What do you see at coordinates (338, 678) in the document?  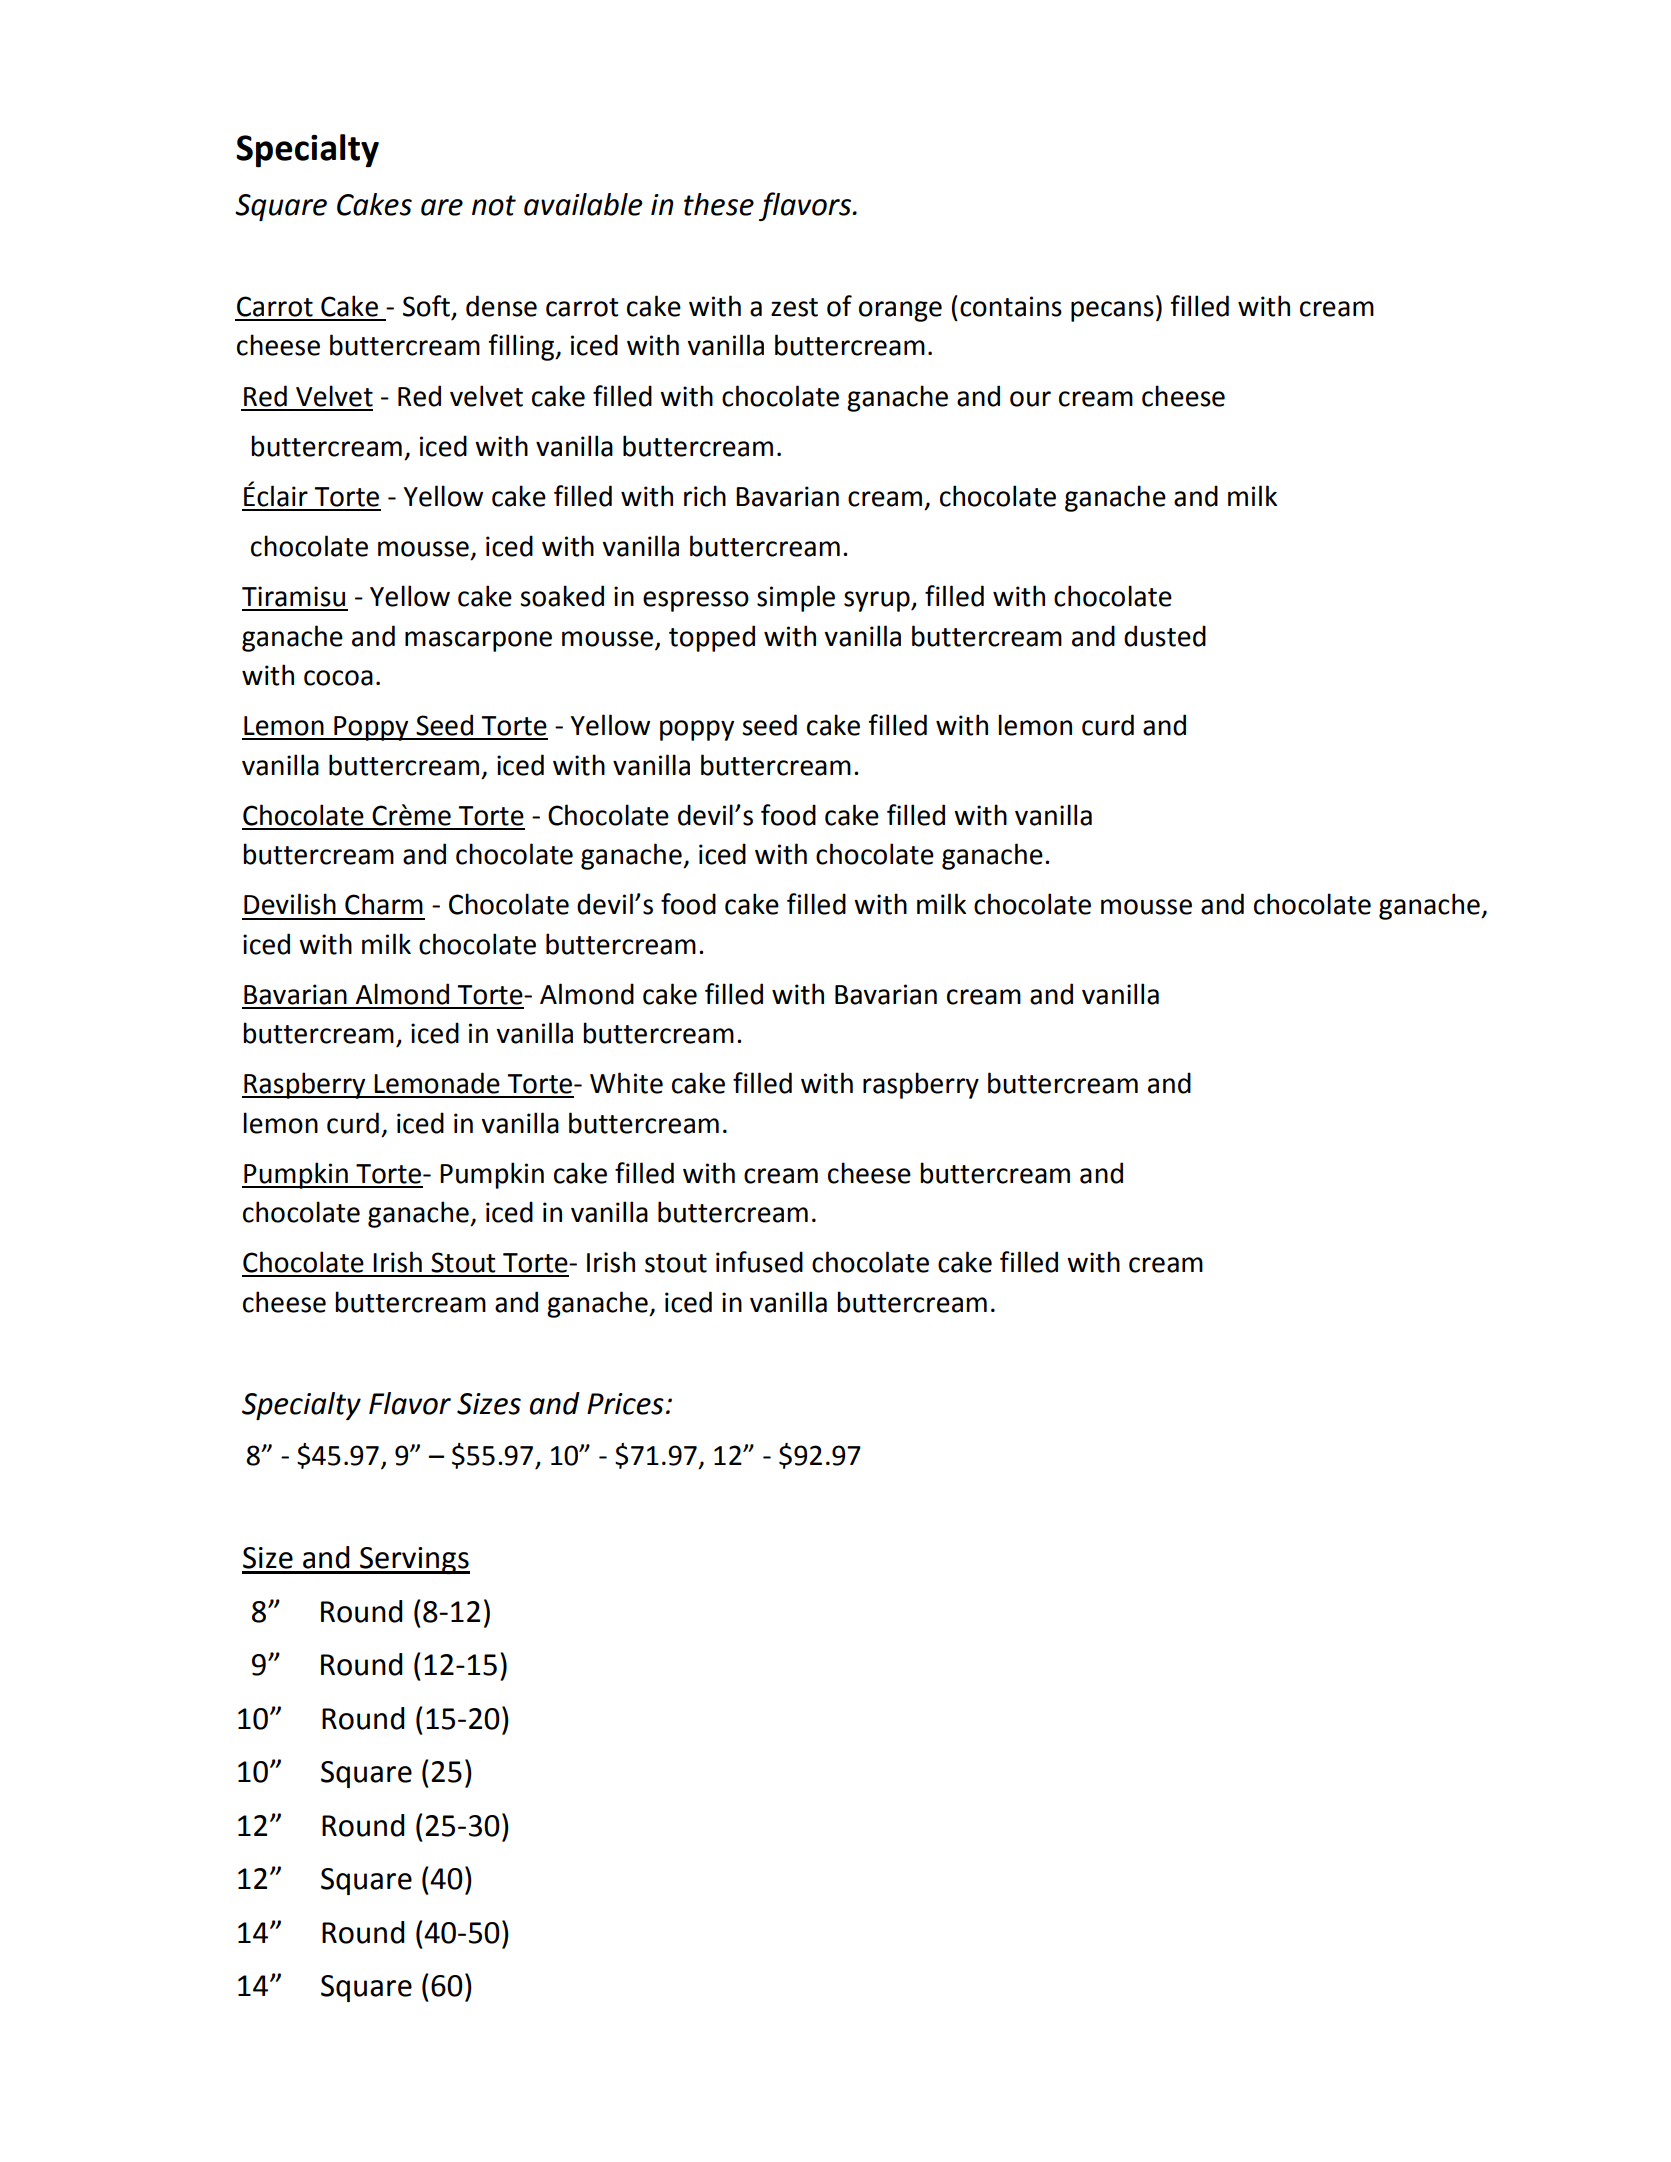 I see `cocoa` at bounding box center [338, 678].
